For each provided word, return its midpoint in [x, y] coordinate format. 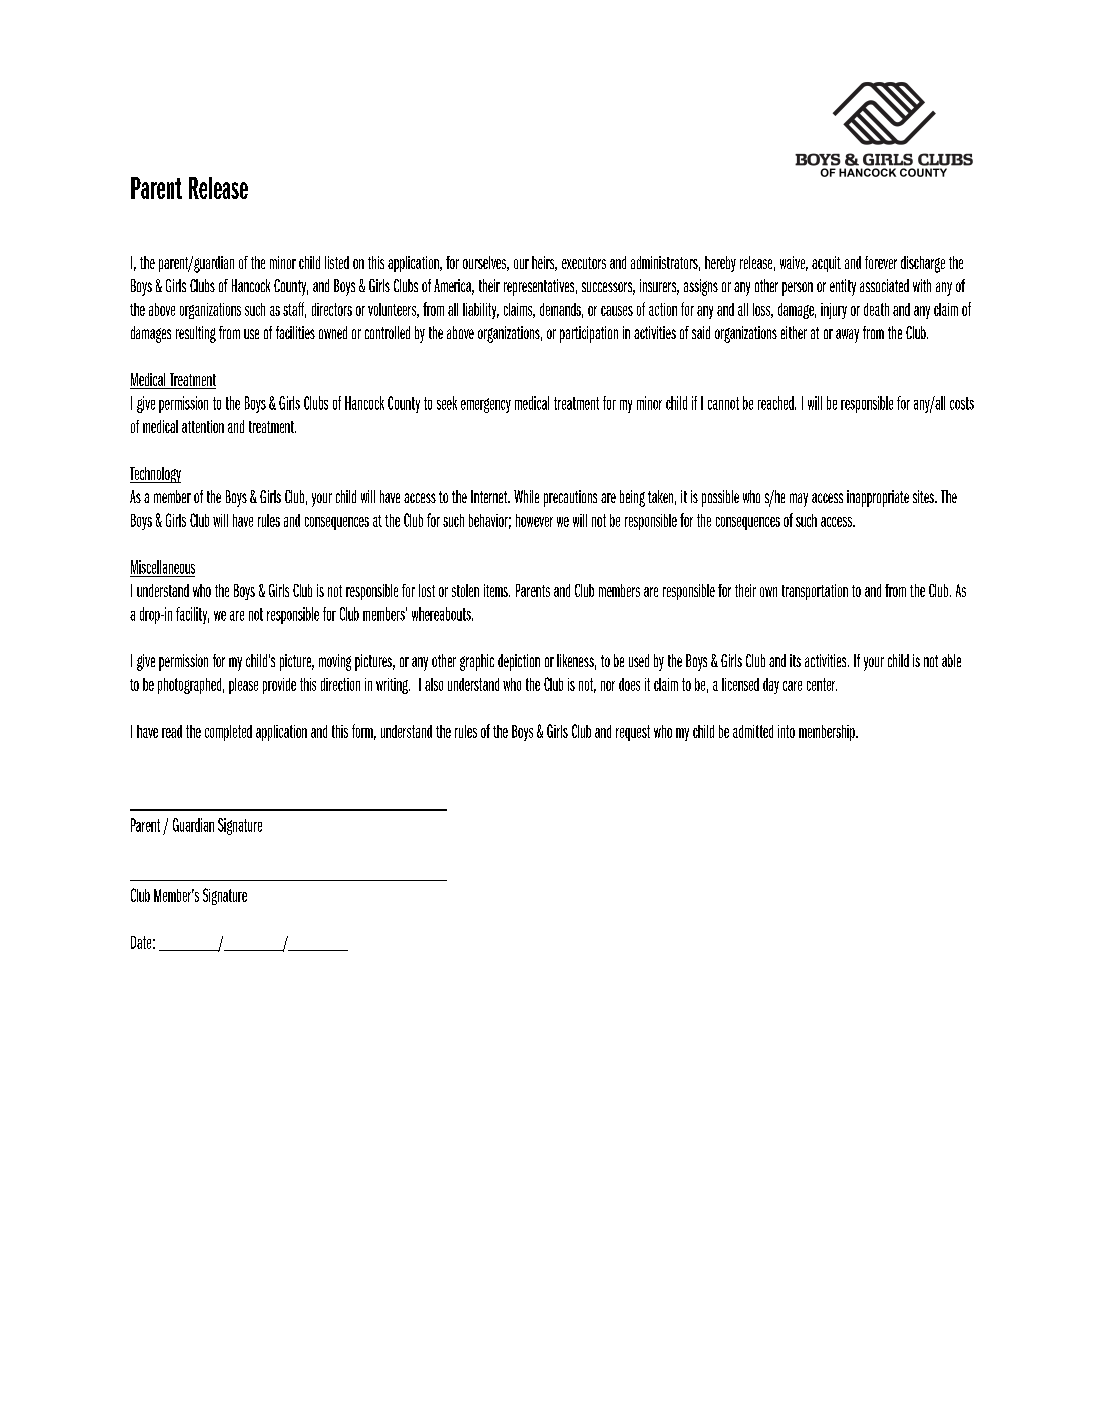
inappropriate [878, 498]
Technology [155, 475]
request [633, 733]
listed [337, 262]
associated [884, 285]
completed [228, 733]
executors [584, 263]
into [786, 731]
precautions [570, 498]
